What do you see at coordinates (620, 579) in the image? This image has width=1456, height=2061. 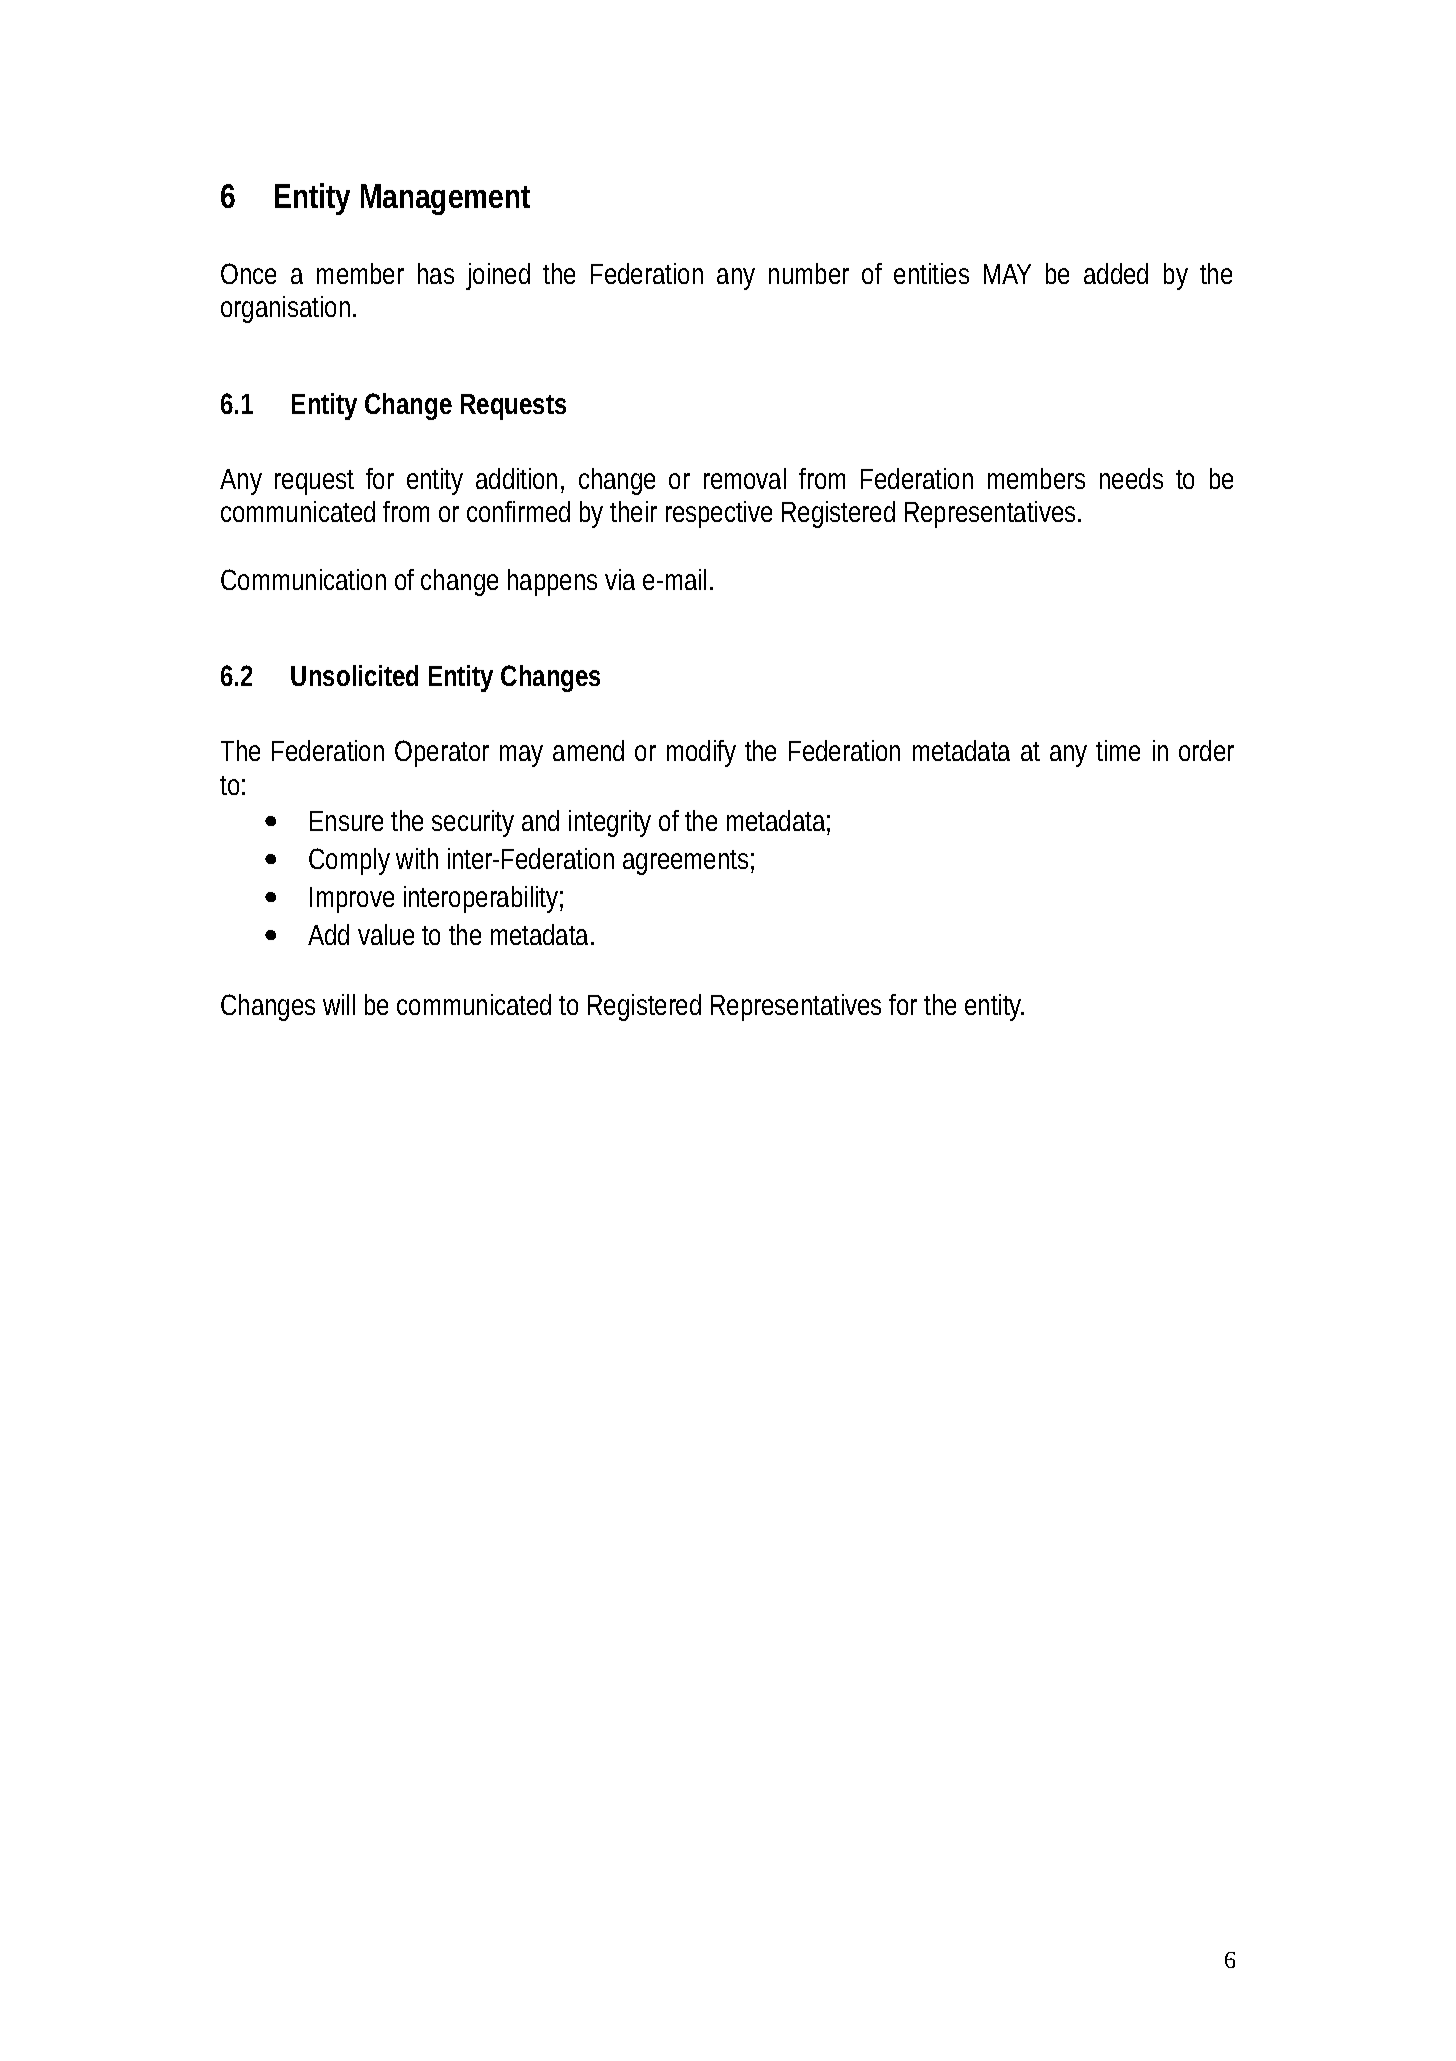 I see `via` at bounding box center [620, 579].
